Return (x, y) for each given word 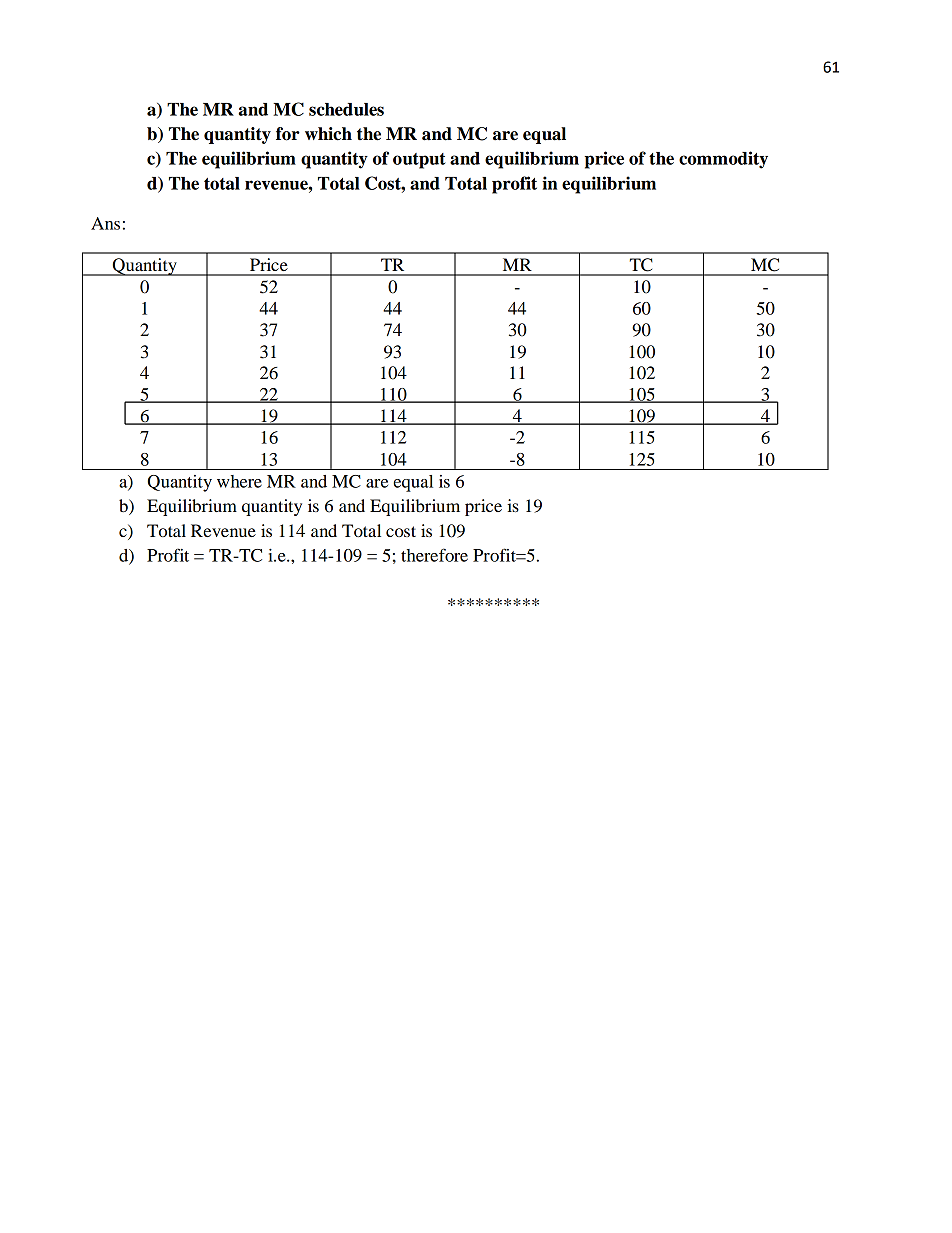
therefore (434, 555)
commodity (723, 160)
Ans (105, 223)
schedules (346, 109)
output (419, 161)
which (328, 134)
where (239, 481)
